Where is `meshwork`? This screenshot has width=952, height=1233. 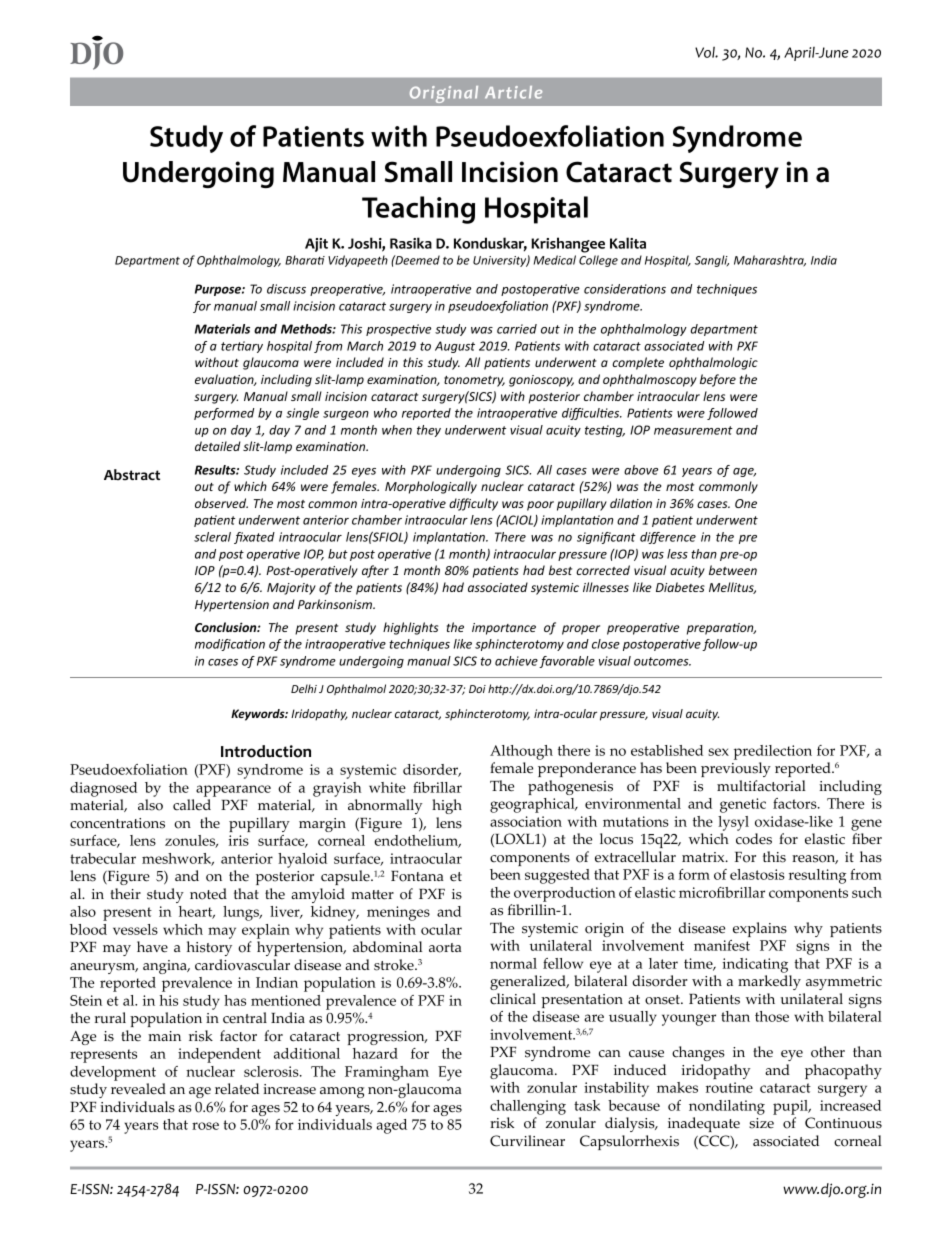 meshwork is located at coordinates (178, 859).
